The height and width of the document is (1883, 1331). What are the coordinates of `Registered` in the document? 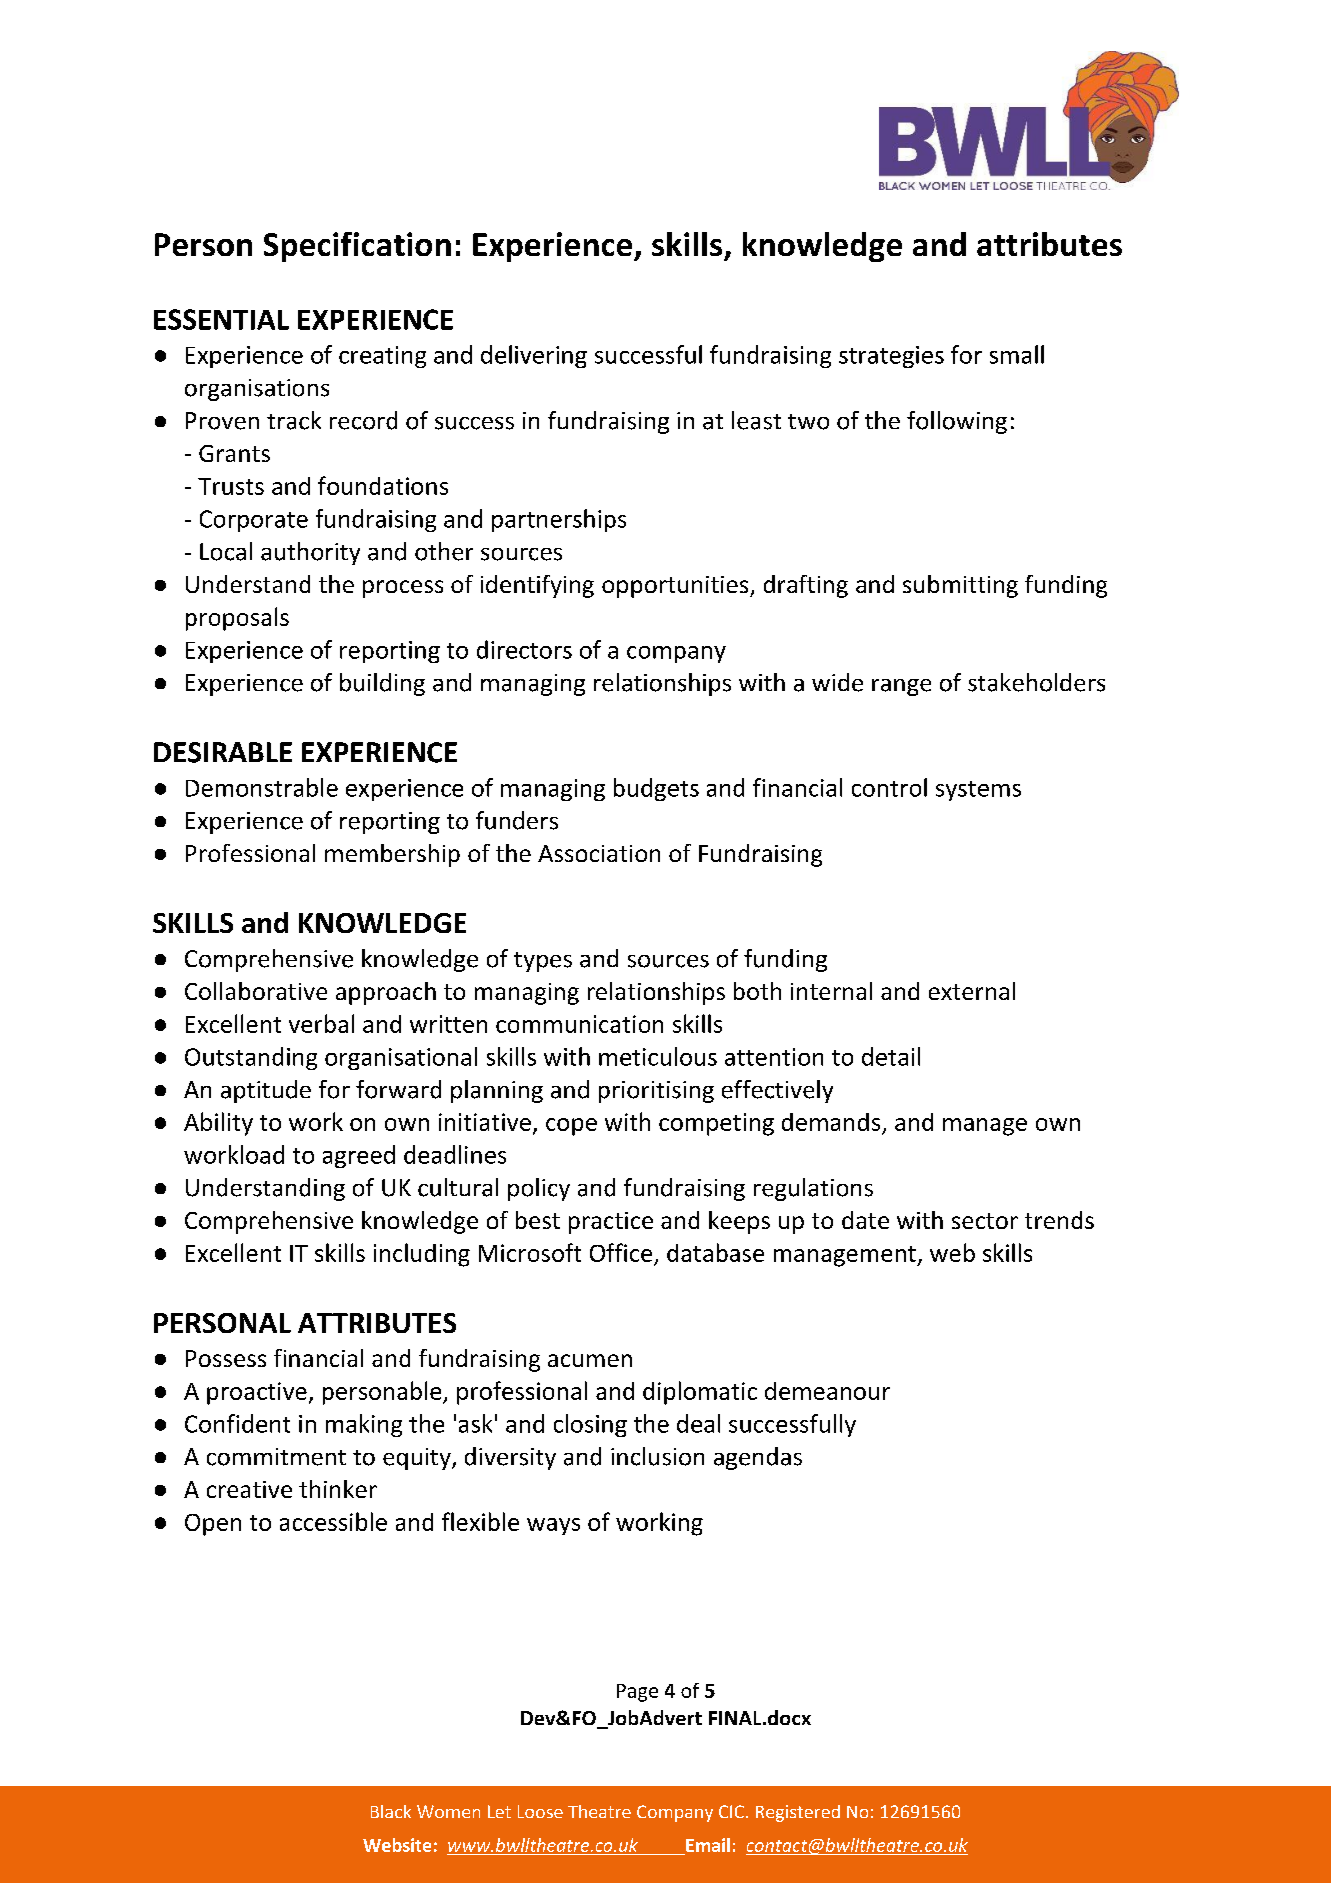 It's located at (798, 1813).
